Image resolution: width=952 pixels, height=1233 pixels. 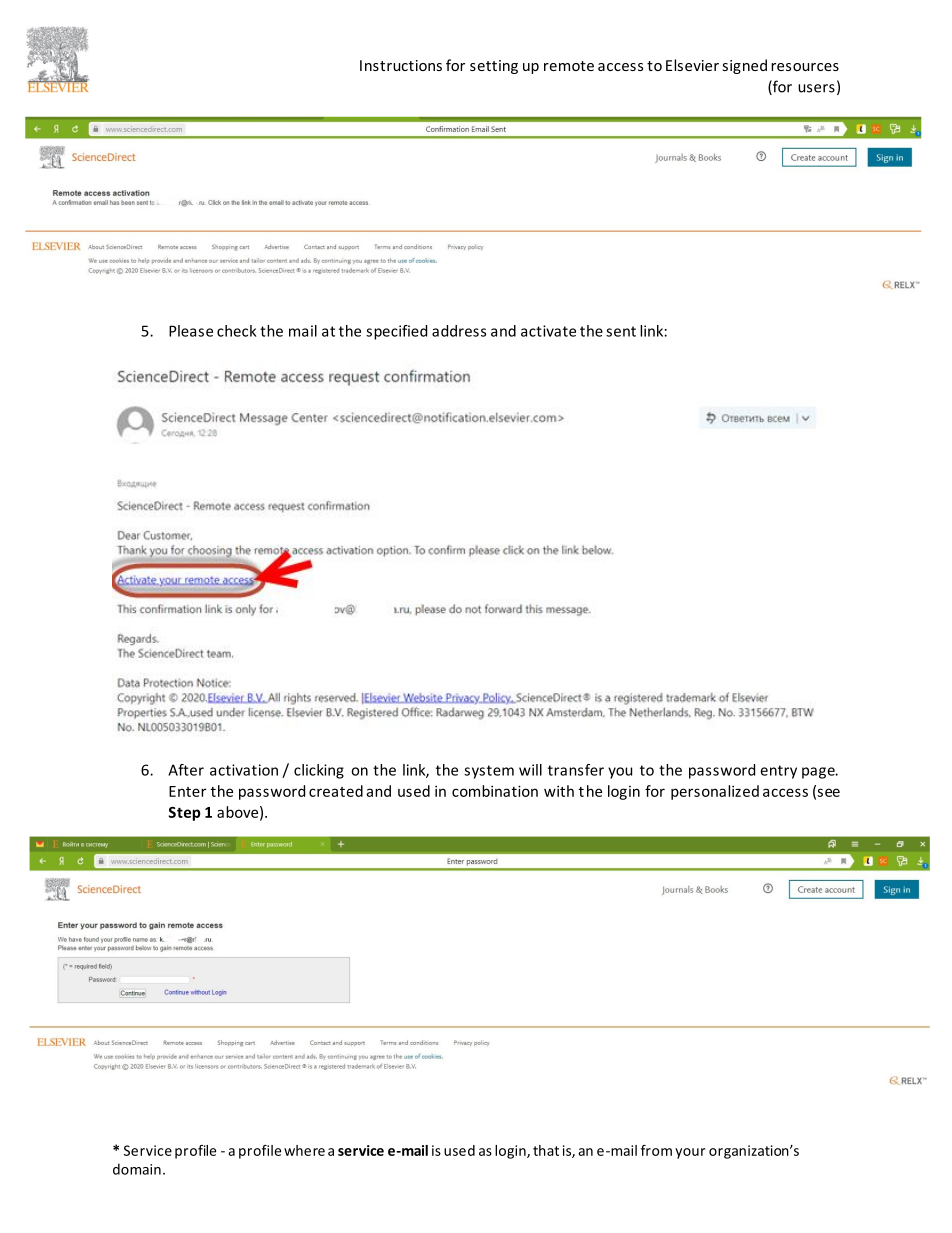 What do you see at coordinates (187, 791) in the screenshot?
I see `Enter` at bounding box center [187, 791].
